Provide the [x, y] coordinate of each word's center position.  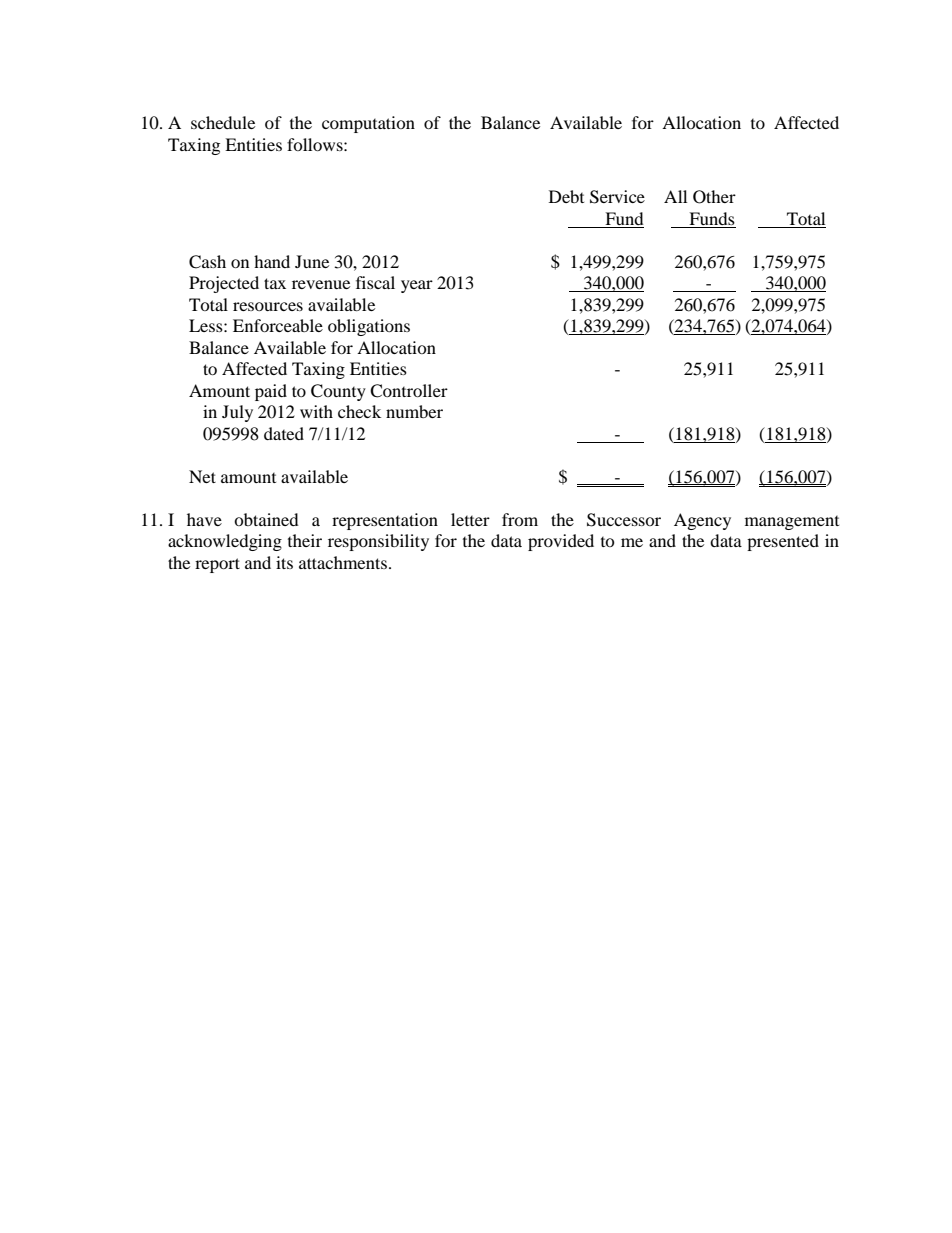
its [284, 562]
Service [617, 197]
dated [284, 433]
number [414, 411]
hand [272, 261]
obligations [369, 327]
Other [714, 197]
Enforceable [278, 325]
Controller [409, 391]
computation [368, 124]
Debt [566, 196]
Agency [702, 521]
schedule [223, 122]
